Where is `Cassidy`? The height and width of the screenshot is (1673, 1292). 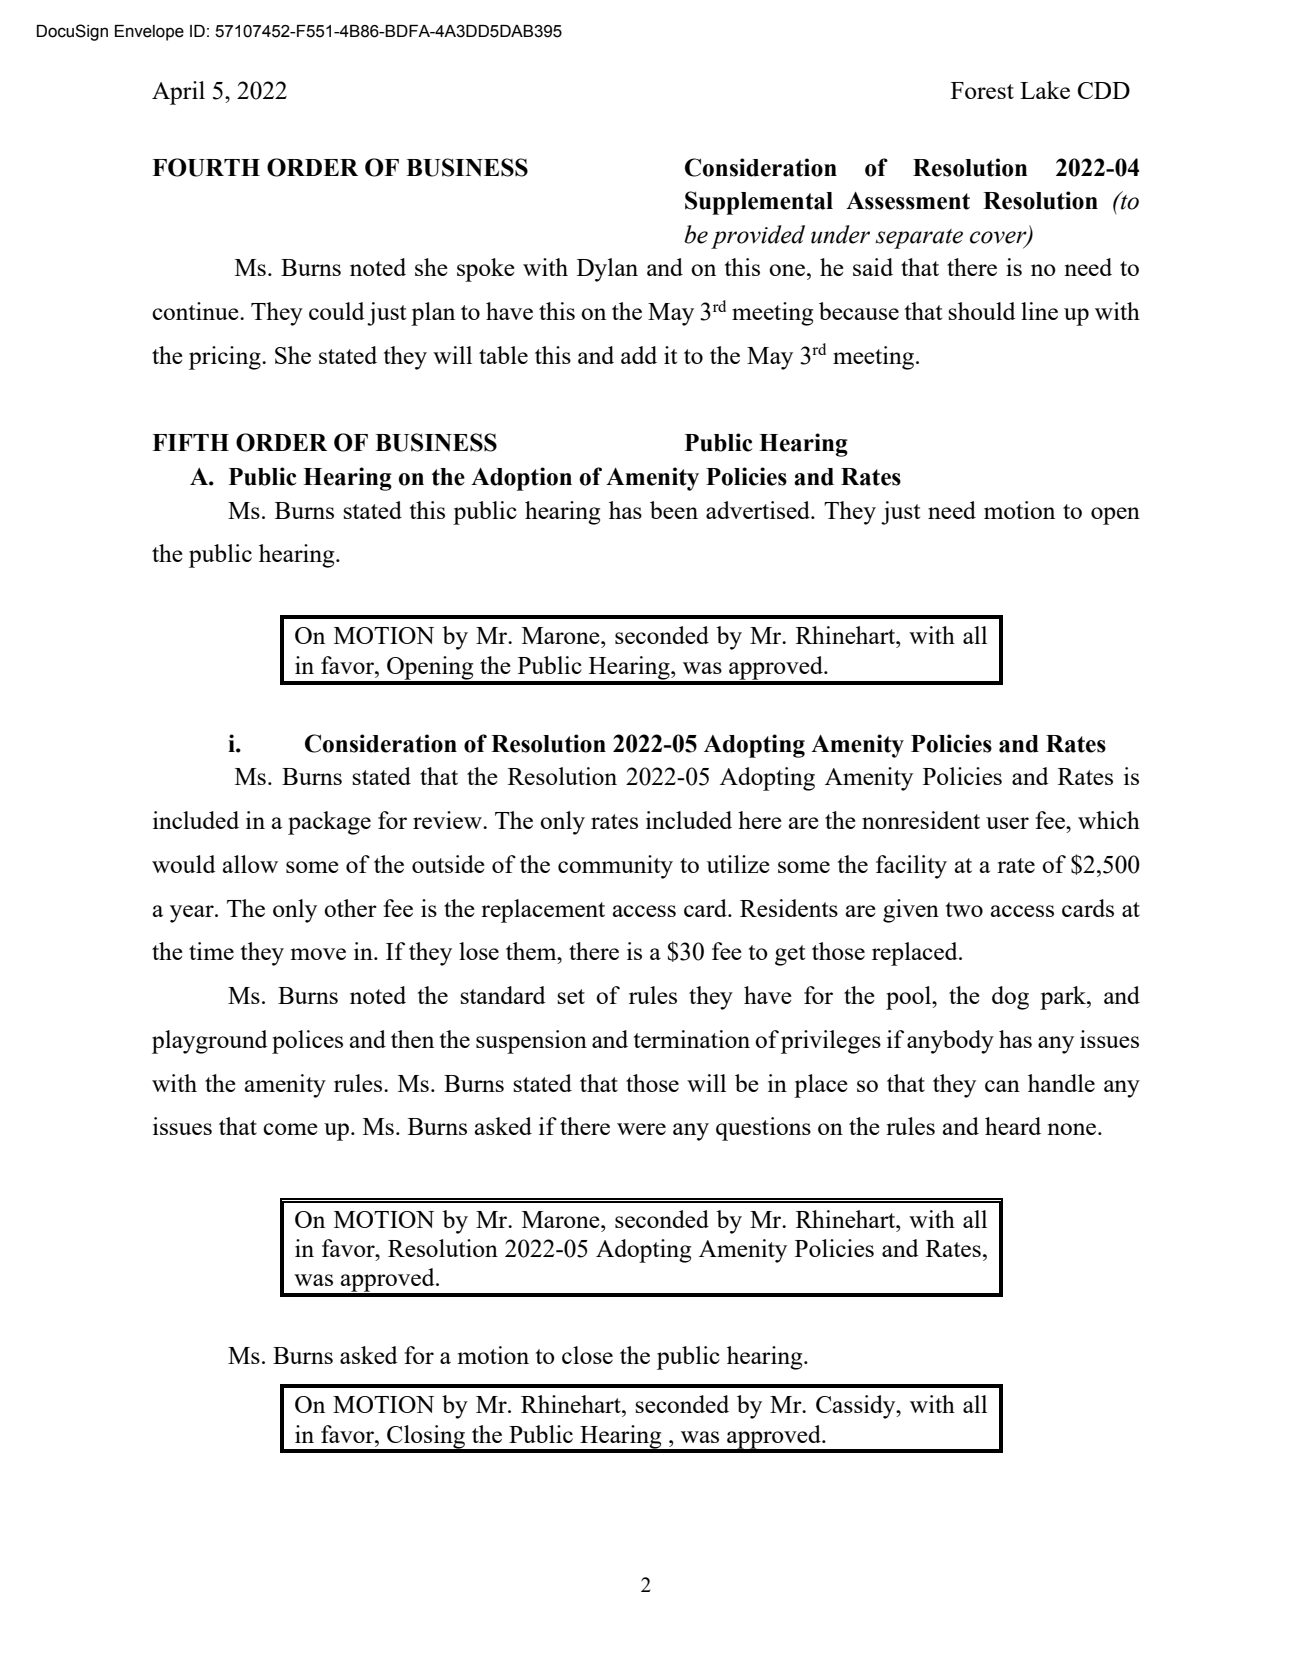 Cassidy is located at coordinates (857, 1407).
